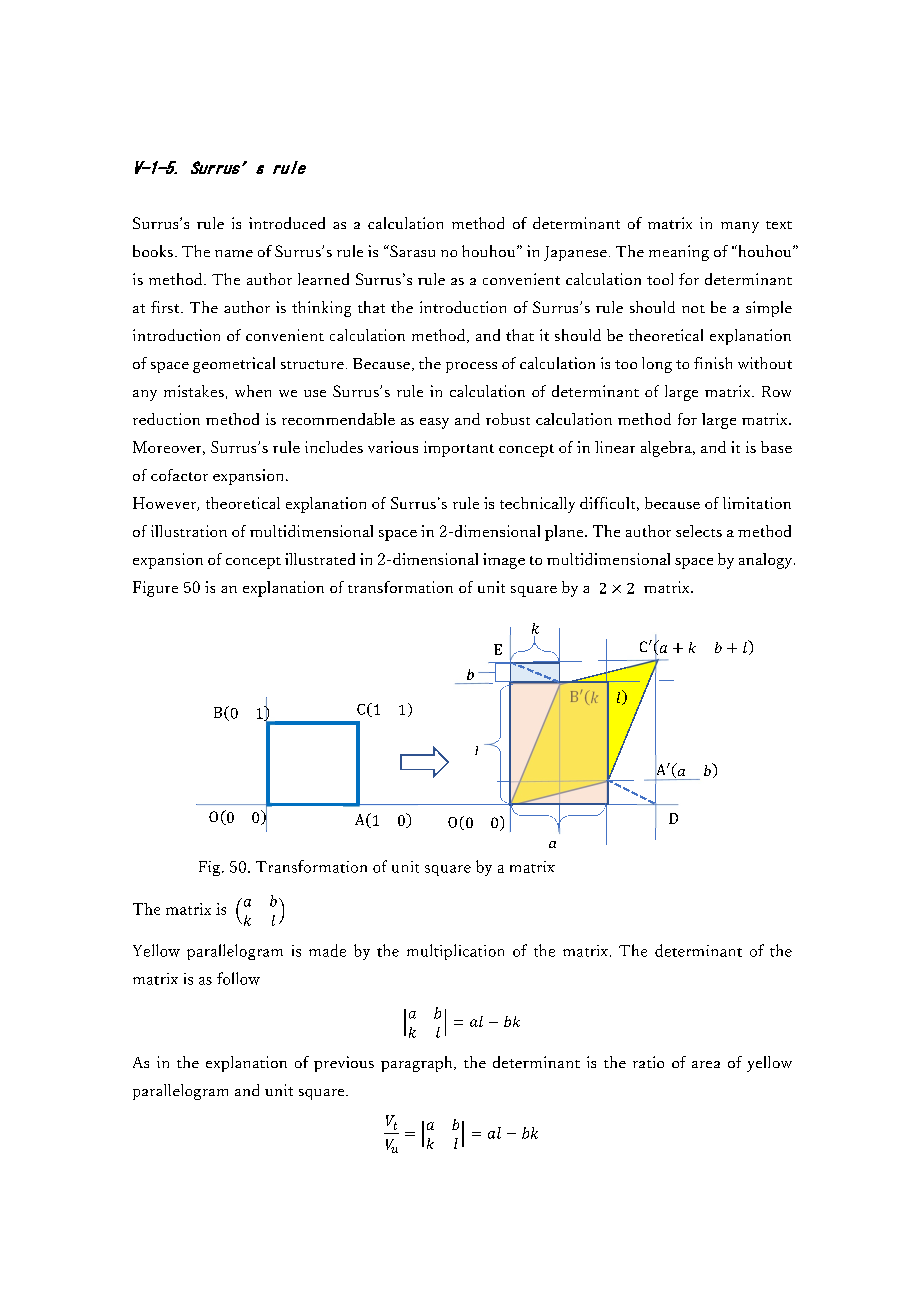  I want to click on follow, so click(238, 978).
